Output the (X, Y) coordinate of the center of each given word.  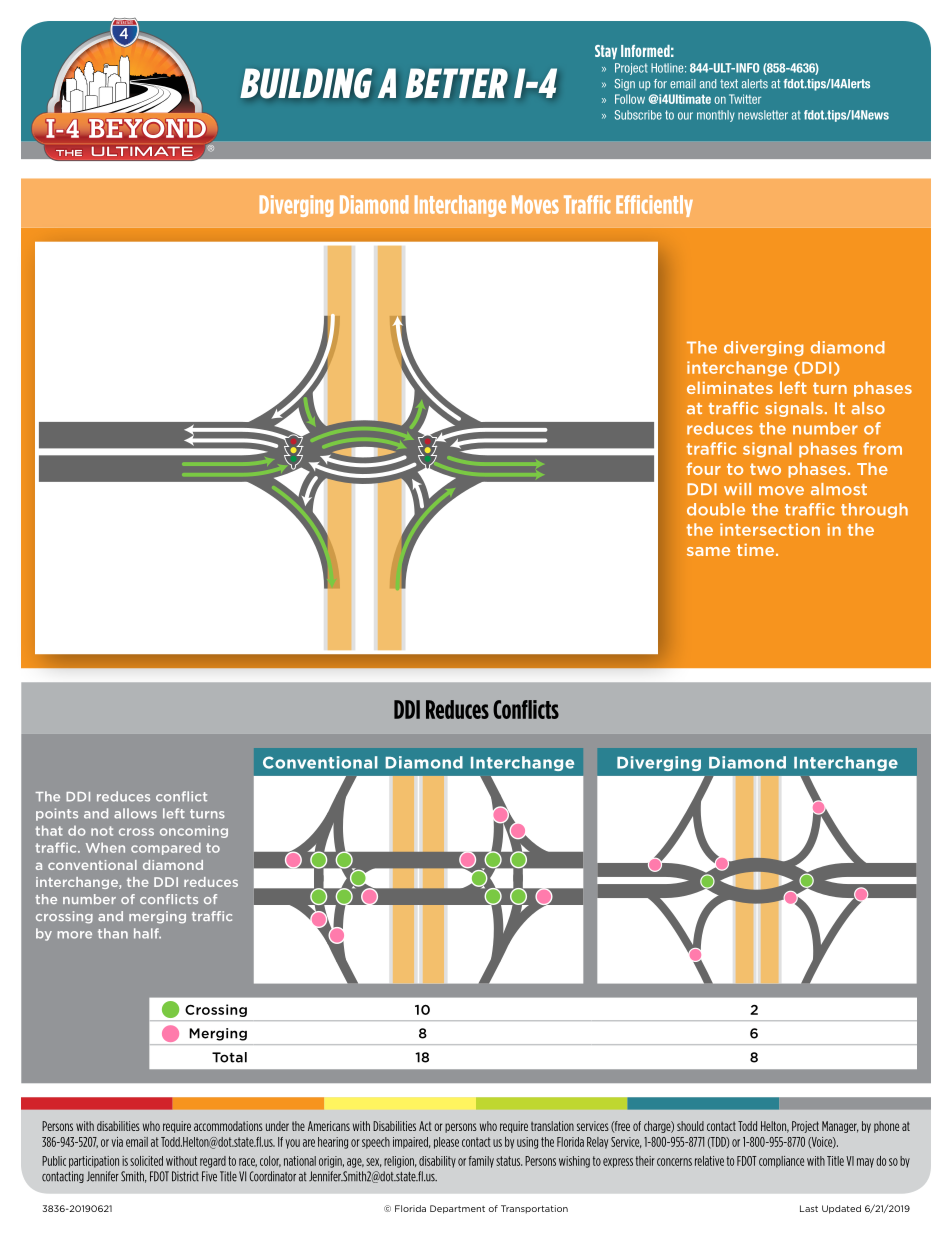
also (868, 408)
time (757, 550)
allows (135, 813)
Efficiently (654, 206)
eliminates (730, 387)
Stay (606, 52)
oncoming (194, 832)
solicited (146, 1161)
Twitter (745, 99)
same (708, 551)
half (147, 933)
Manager (840, 1127)
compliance (781, 1162)
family (481, 1162)
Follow (630, 99)
